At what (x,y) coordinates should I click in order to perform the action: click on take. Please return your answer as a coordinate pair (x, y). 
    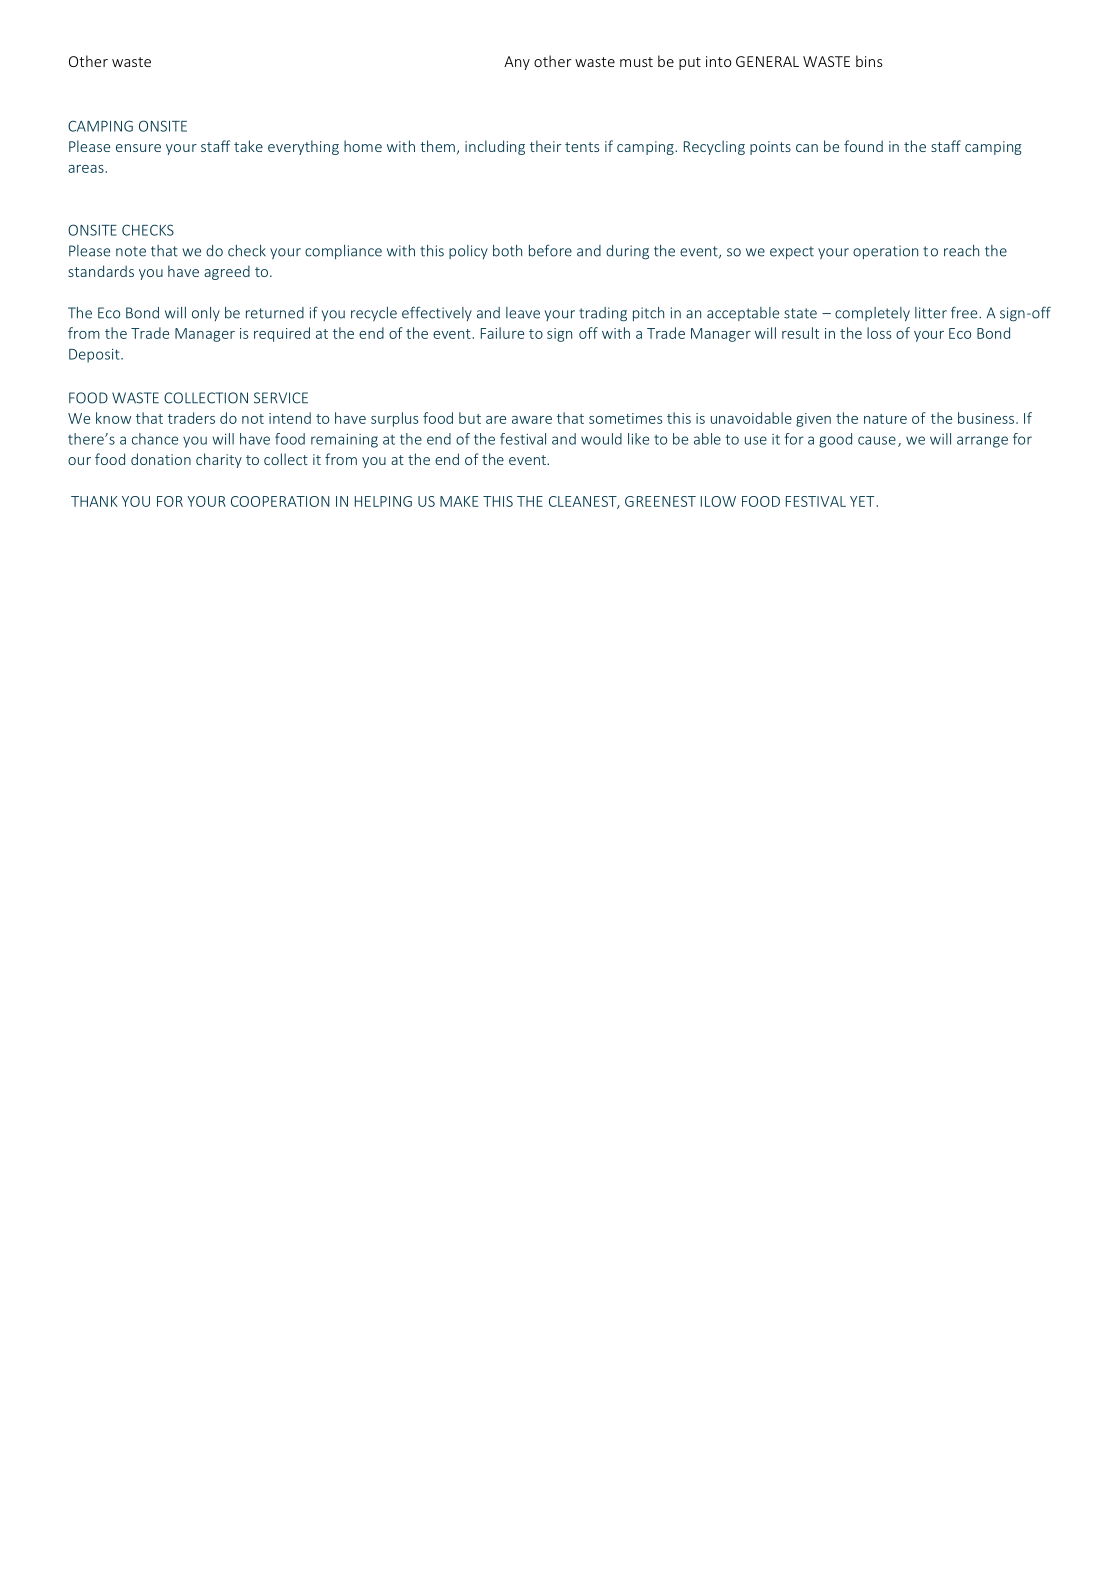
    Looking at the image, I should click on (248, 146).
